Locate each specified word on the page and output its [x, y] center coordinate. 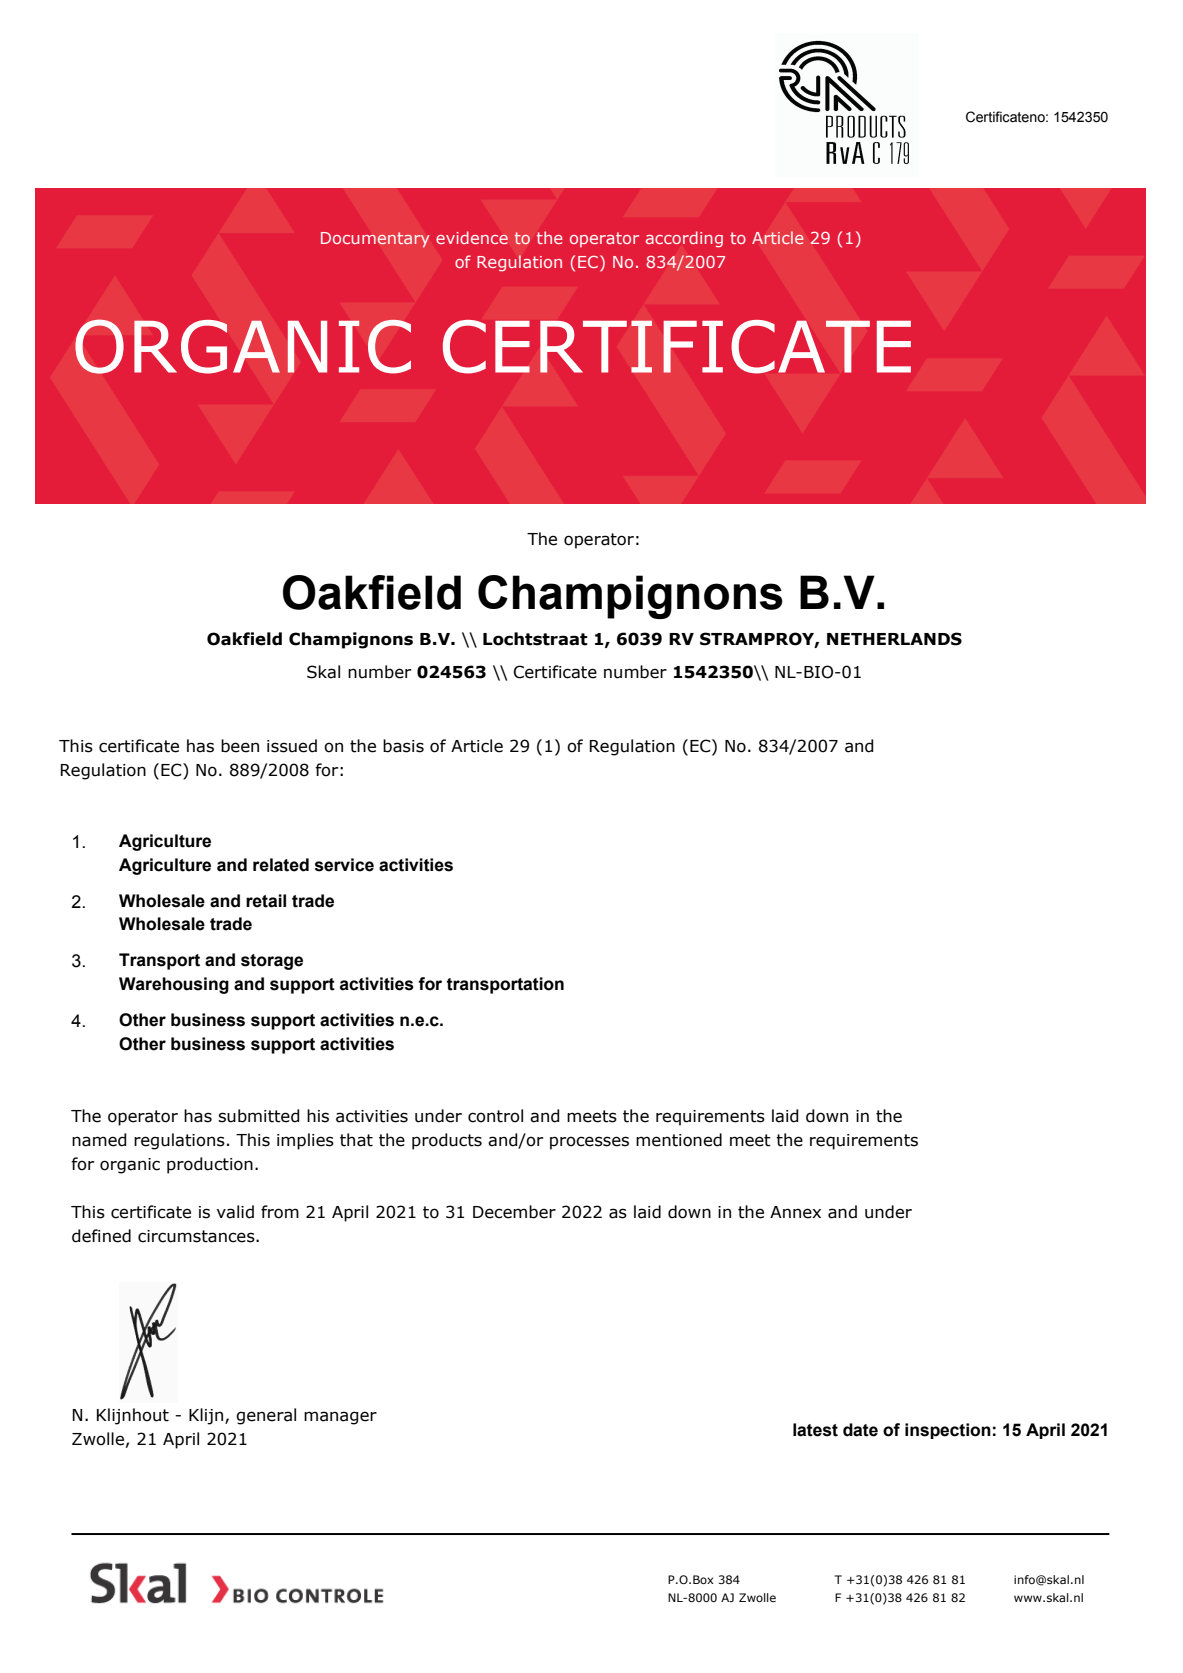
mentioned [679, 1140]
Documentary [375, 240]
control [495, 1116]
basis [403, 746]
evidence [472, 237]
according [684, 239]
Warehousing [174, 985]
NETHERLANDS [894, 639]
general [266, 1416]
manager [340, 1418]
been [240, 746]
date [860, 1430]
